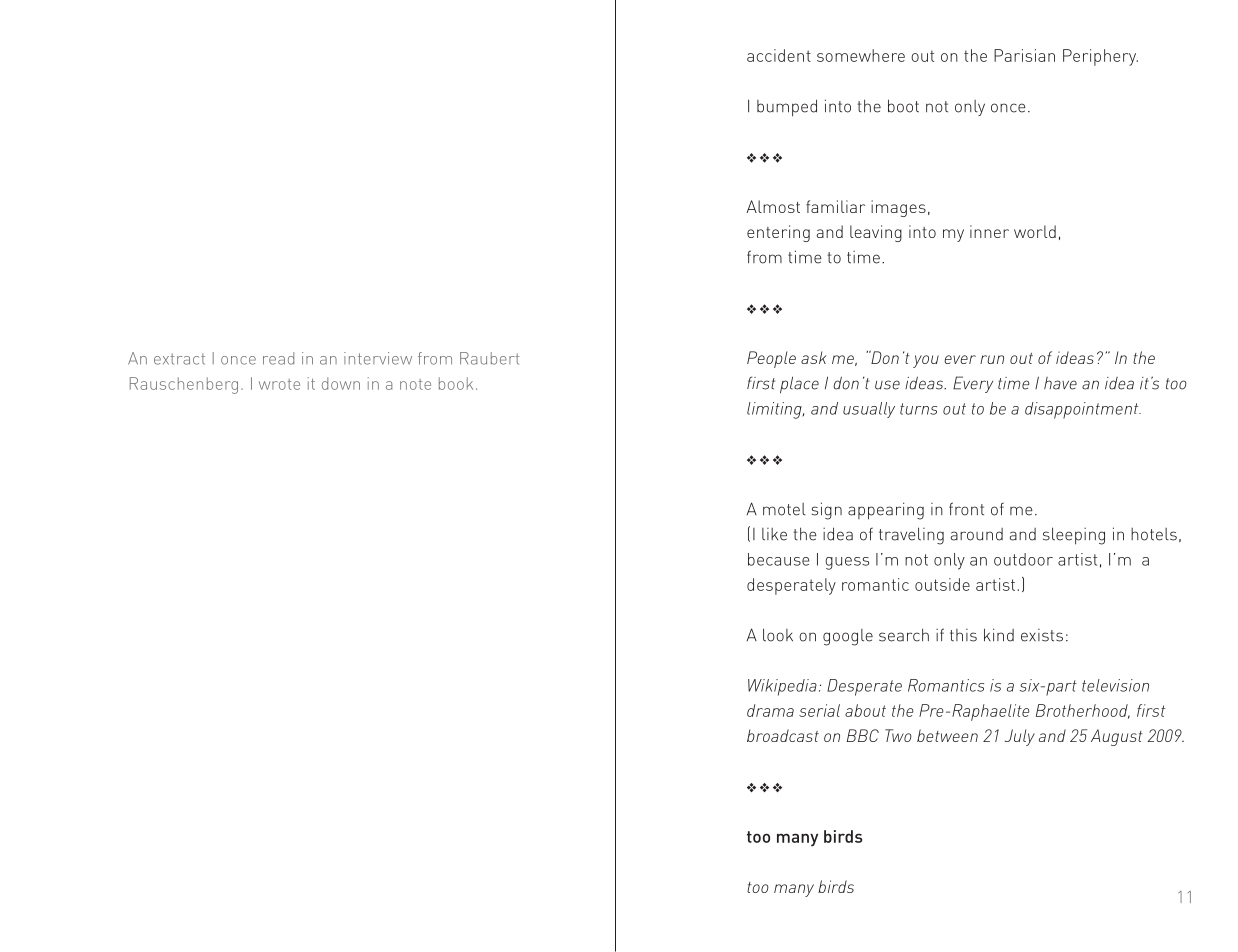  I want to click on broadcast, so click(783, 735).
